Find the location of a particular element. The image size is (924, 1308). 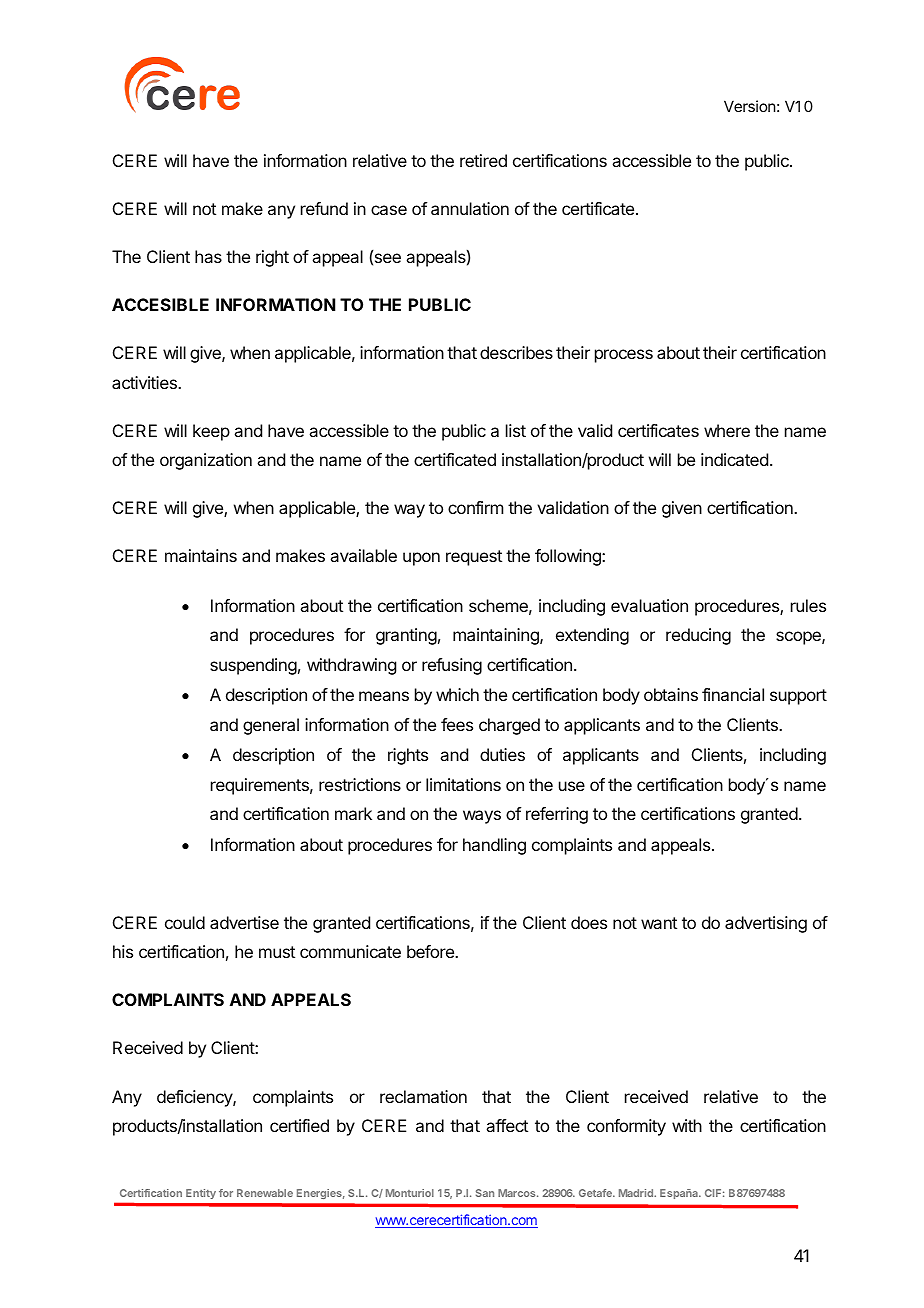

advertising is located at coordinates (766, 924).
